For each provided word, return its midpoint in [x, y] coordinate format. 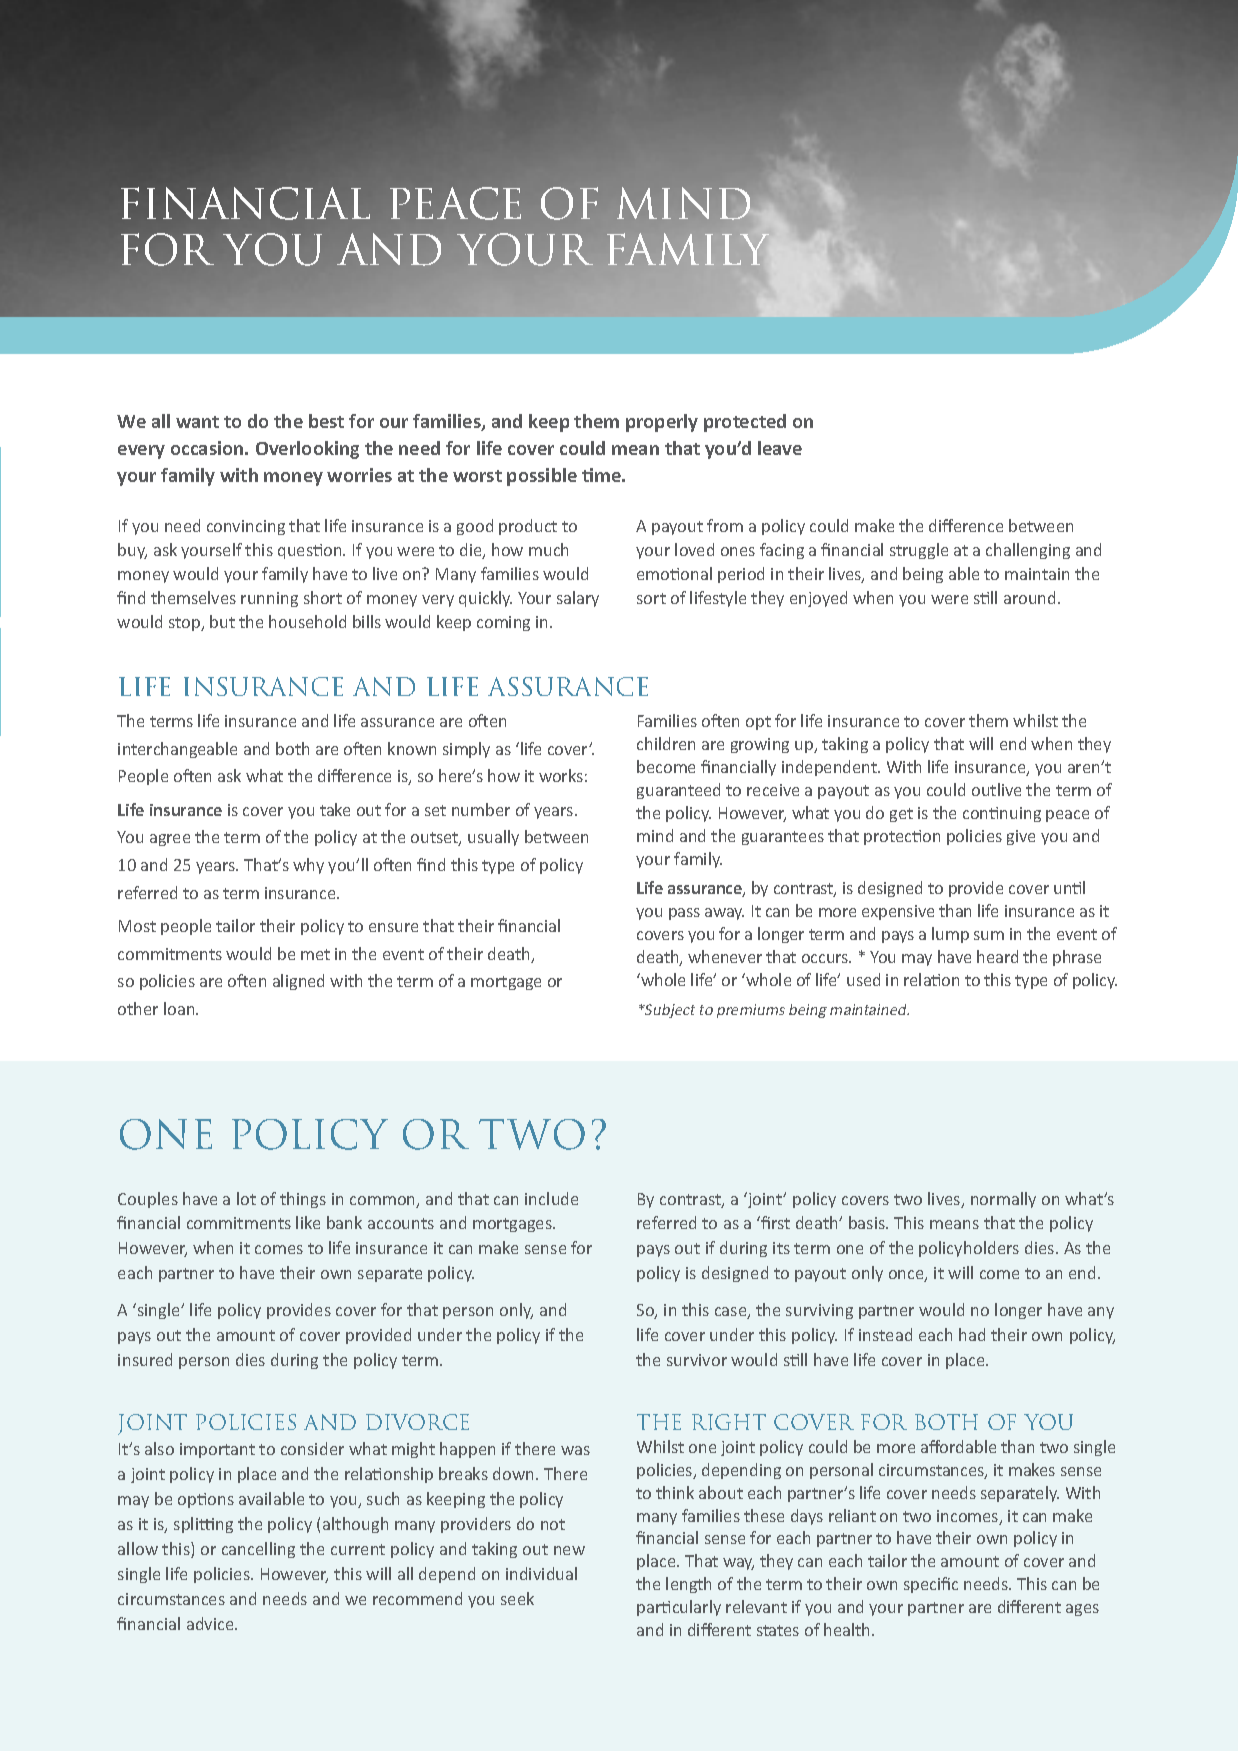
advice [211, 1623]
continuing [1002, 814]
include [551, 1198]
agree [170, 840]
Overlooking [307, 450]
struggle [919, 551]
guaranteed [678, 791]
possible [542, 477]
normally [1003, 1200]
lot [246, 1198]
